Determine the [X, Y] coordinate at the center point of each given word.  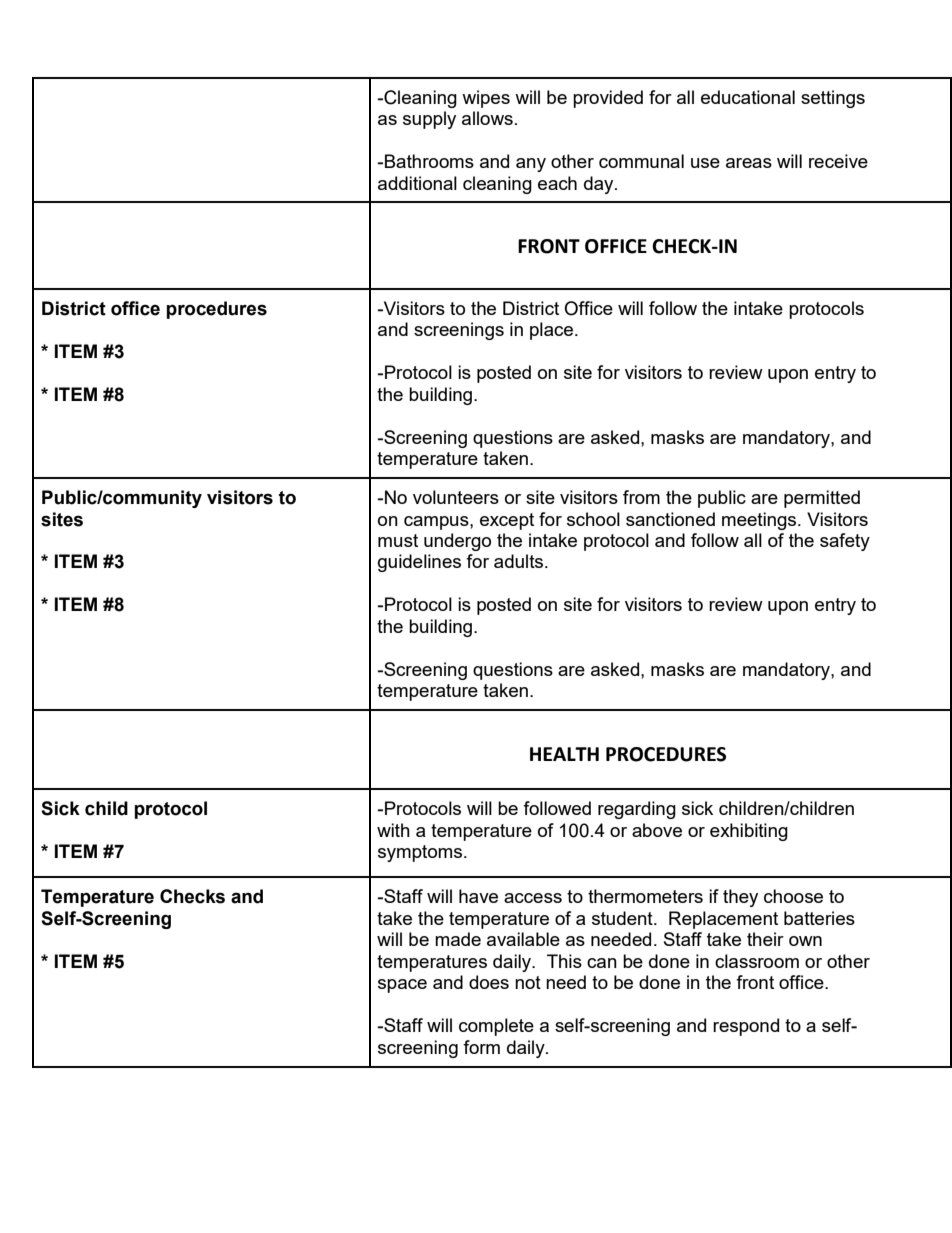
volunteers [456, 497]
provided [608, 99]
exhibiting [749, 832]
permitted [822, 499]
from [641, 497]
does [489, 982]
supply [429, 120]
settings [833, 99]
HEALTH [564, 754]
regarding [637, 810]
